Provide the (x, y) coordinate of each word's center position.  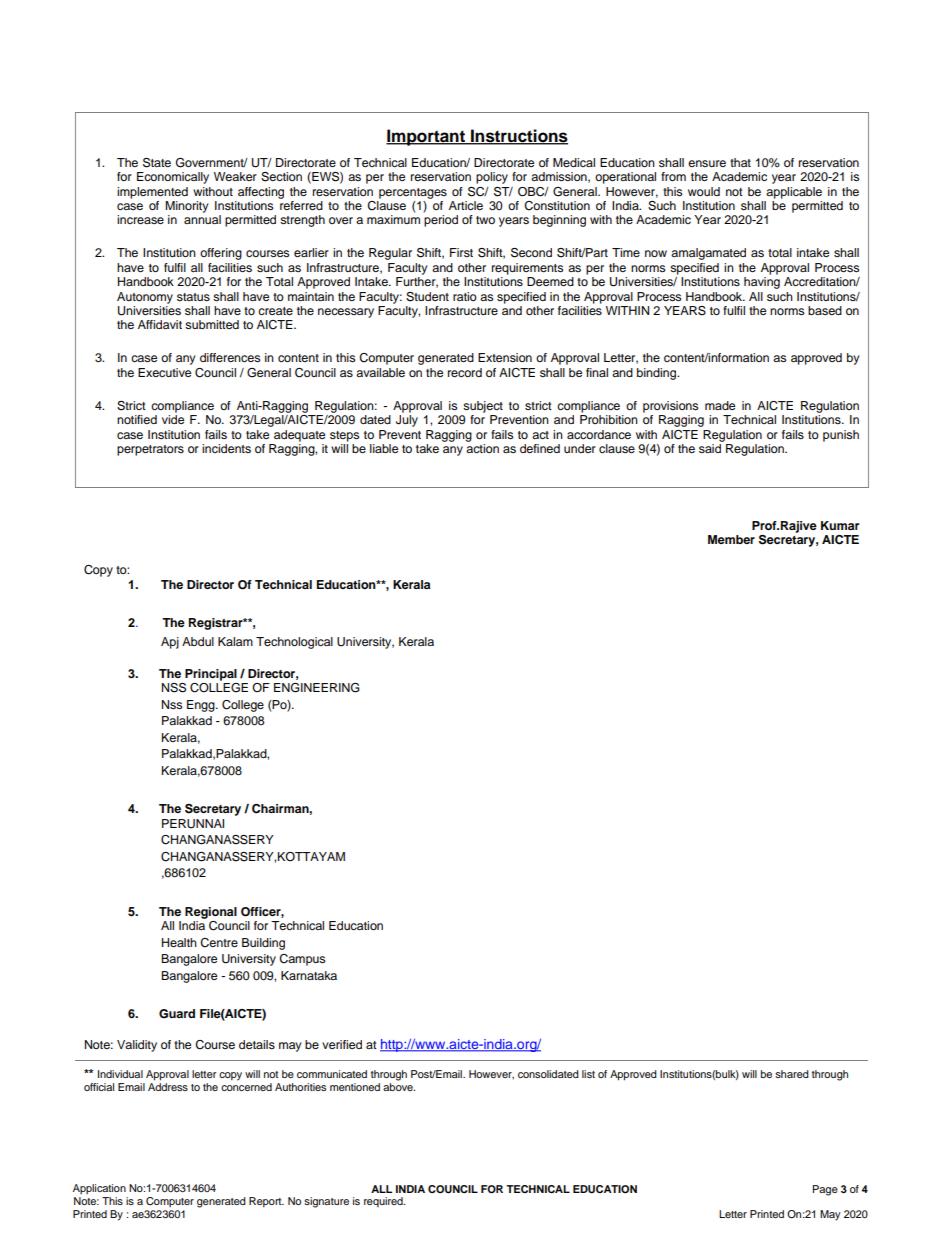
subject (483, 407)
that (740, 162)
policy (492, 178)
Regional (211, 913)
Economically (173, 178)
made (720, 405)
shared (792, 1074)
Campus (302, 960)
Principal (211, 675)
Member (731, 539)
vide (173, 419)
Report (266, 1202)
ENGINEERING (317, 688)
